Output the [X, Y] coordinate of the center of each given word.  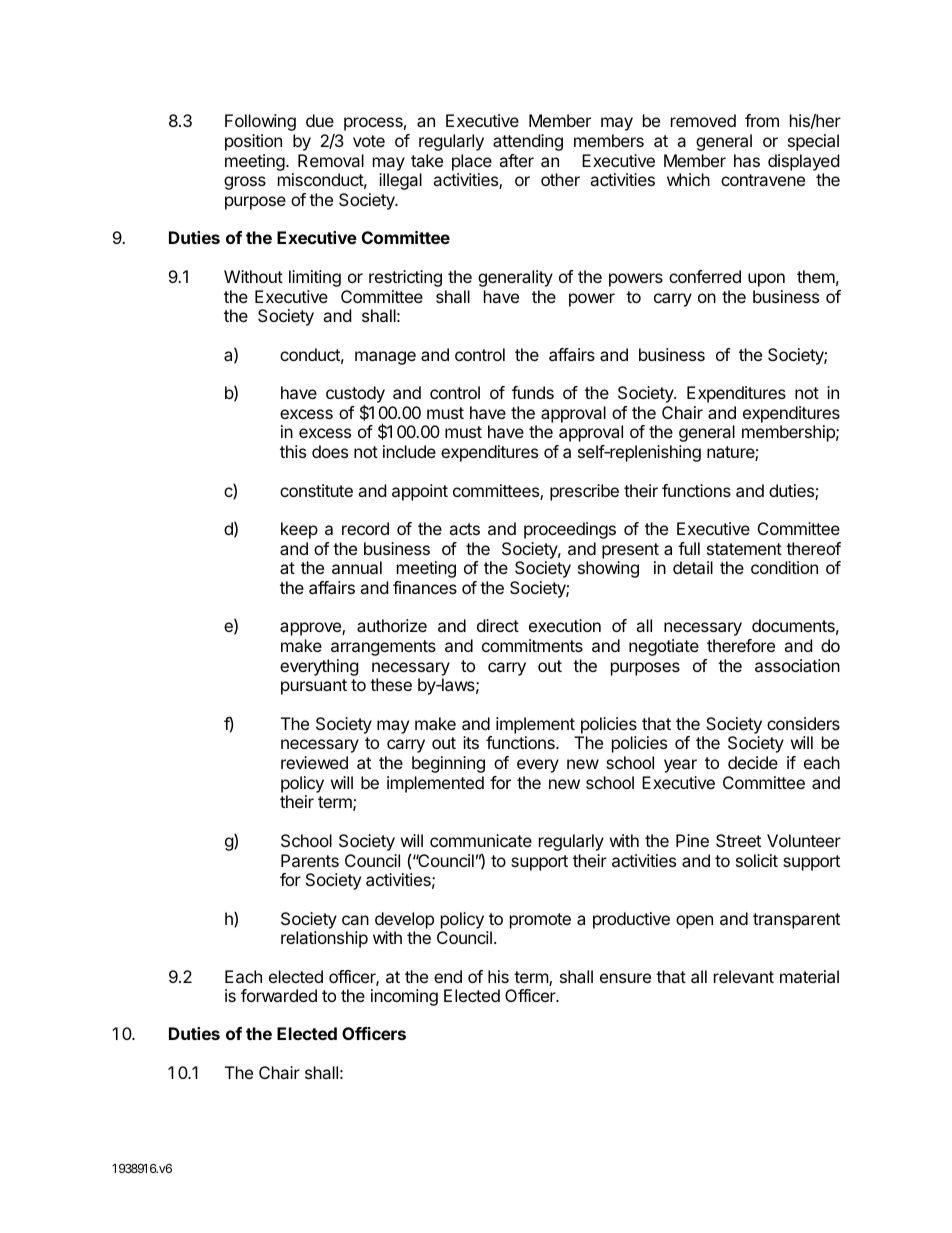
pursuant [314, 687]
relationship [324, 939]
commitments [532, 645]
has [747, 160]
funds [533, 392]
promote [540, 921]
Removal [331, 160]
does [330, 451]
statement [744, 549]
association [797, 665]
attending [528, 142]
